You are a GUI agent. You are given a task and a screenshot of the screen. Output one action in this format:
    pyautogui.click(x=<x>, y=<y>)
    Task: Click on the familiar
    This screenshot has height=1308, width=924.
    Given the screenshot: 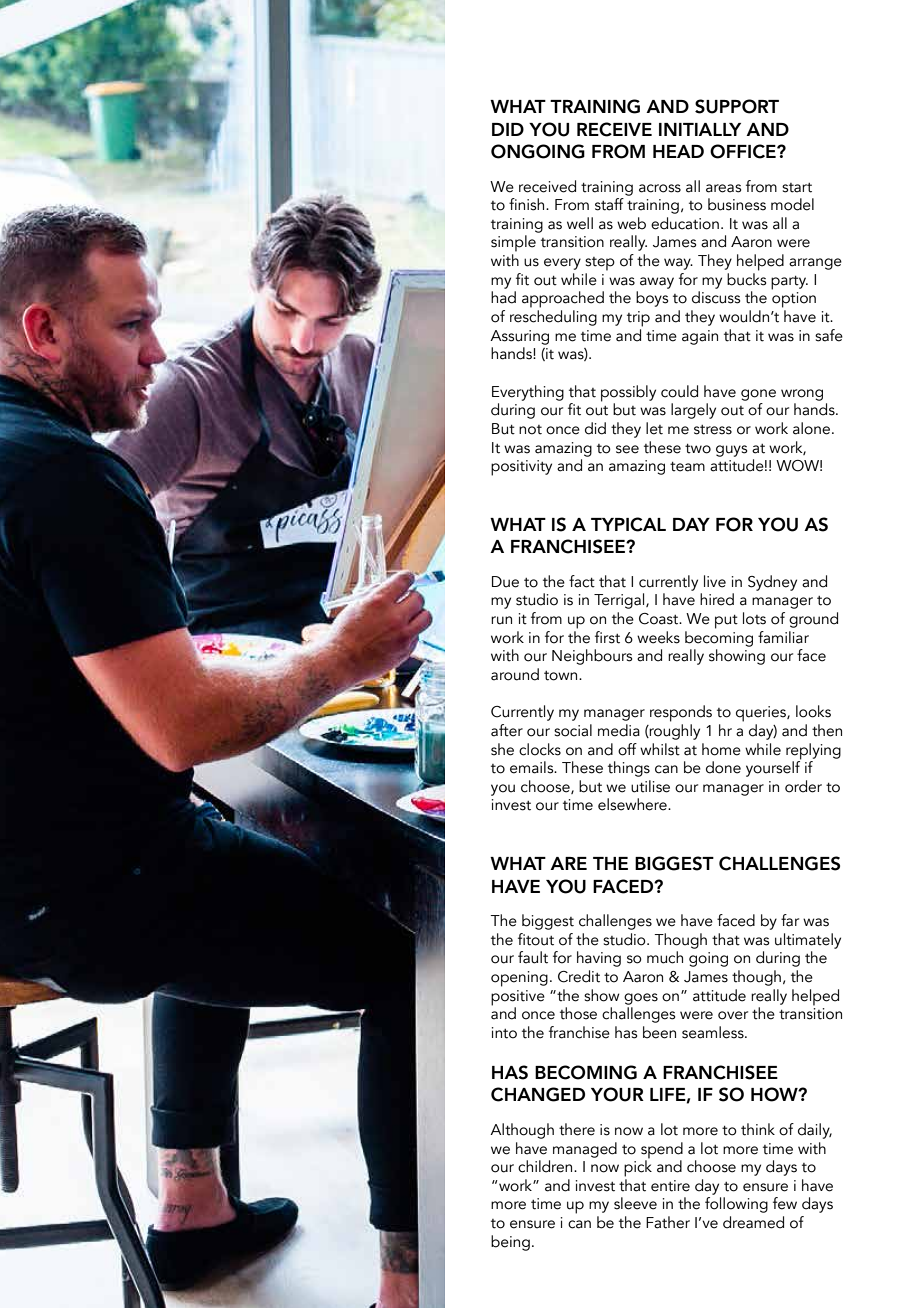 What is the action you would take?
    pyautogui.click(x=783, y=637)
